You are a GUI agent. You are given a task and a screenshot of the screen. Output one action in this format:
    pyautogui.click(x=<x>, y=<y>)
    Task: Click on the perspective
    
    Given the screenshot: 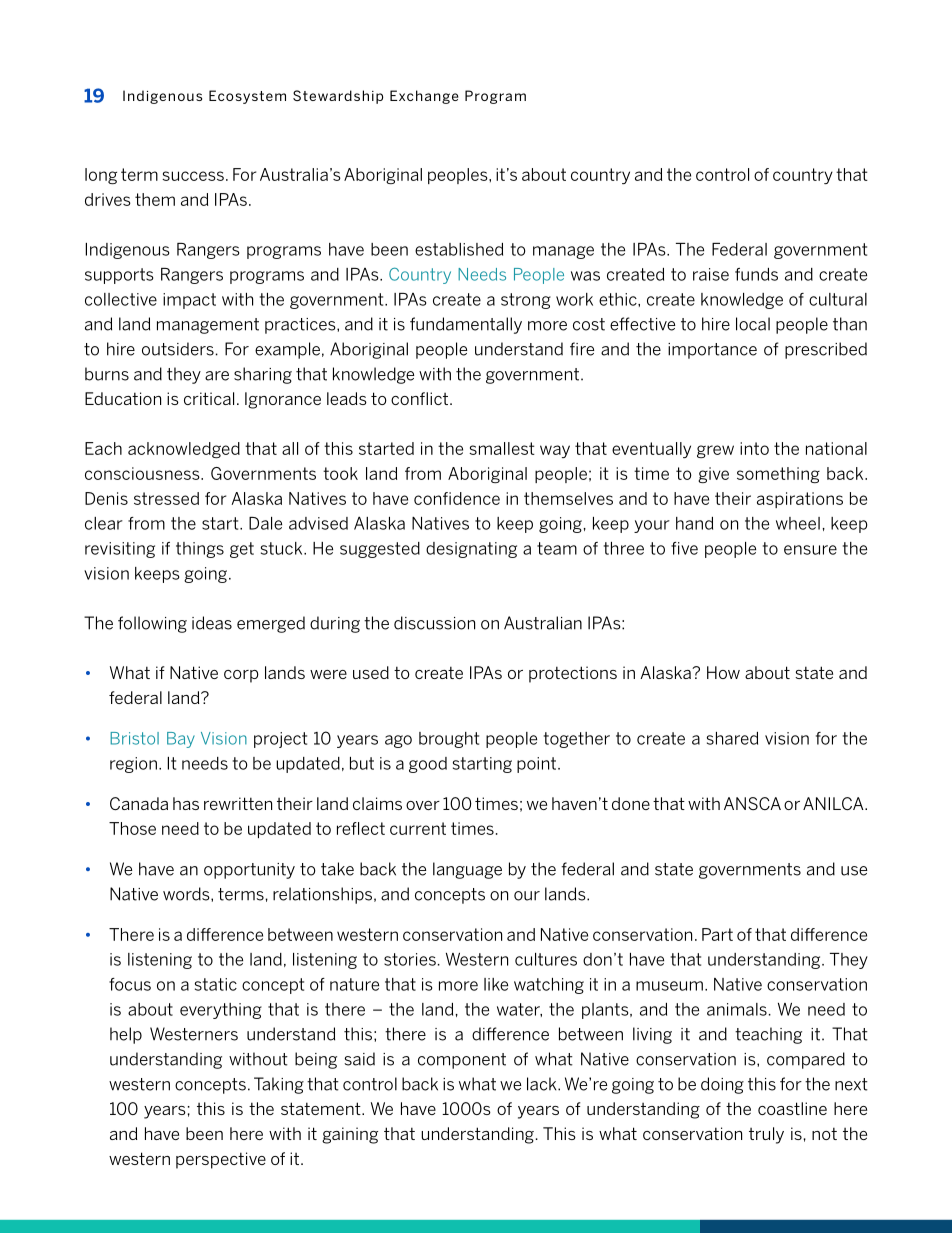 What is the action you would take?
    pyautogui.click(x=221, y=1160)
